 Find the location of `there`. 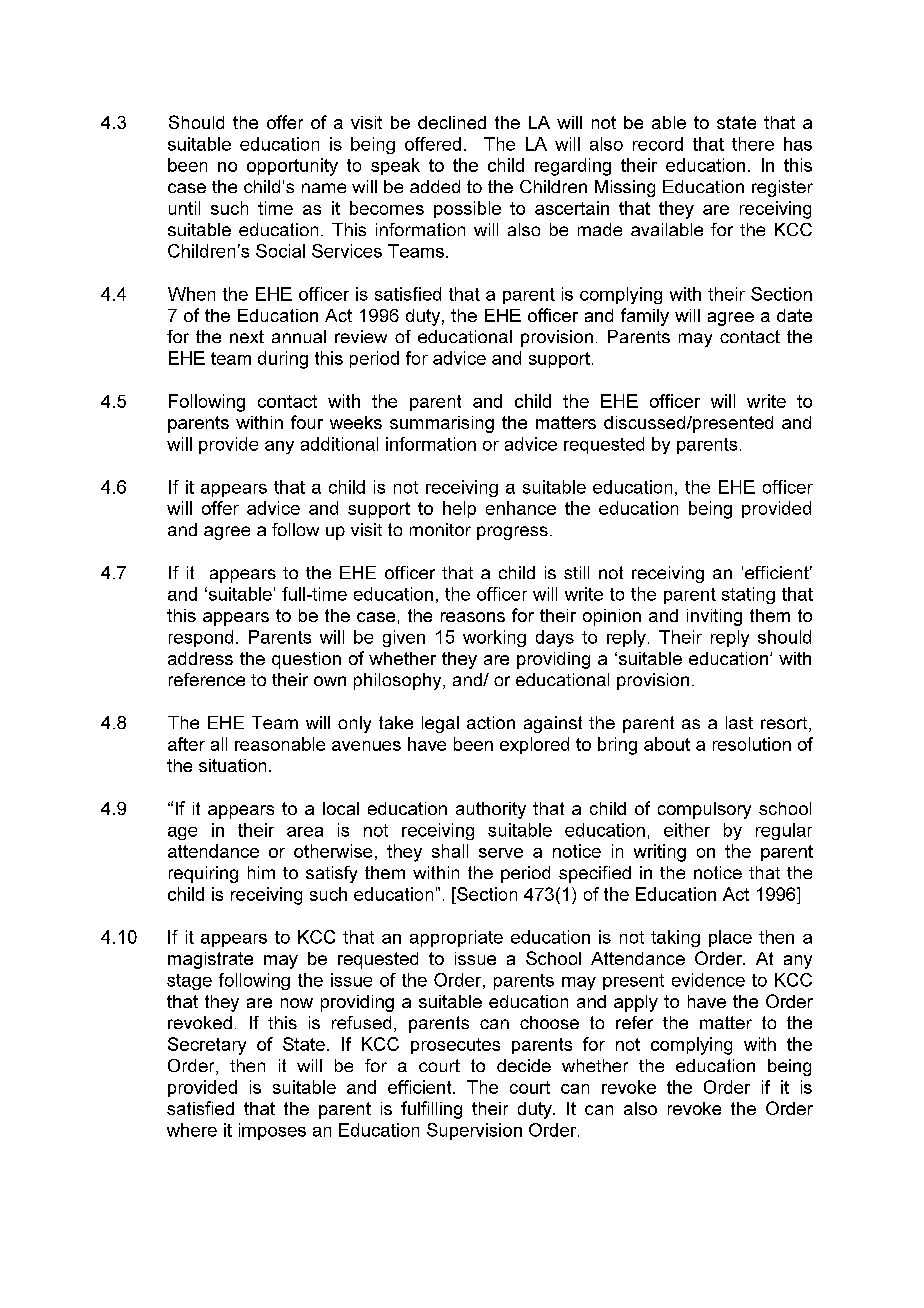

there is located at coordinates (753, 144).
